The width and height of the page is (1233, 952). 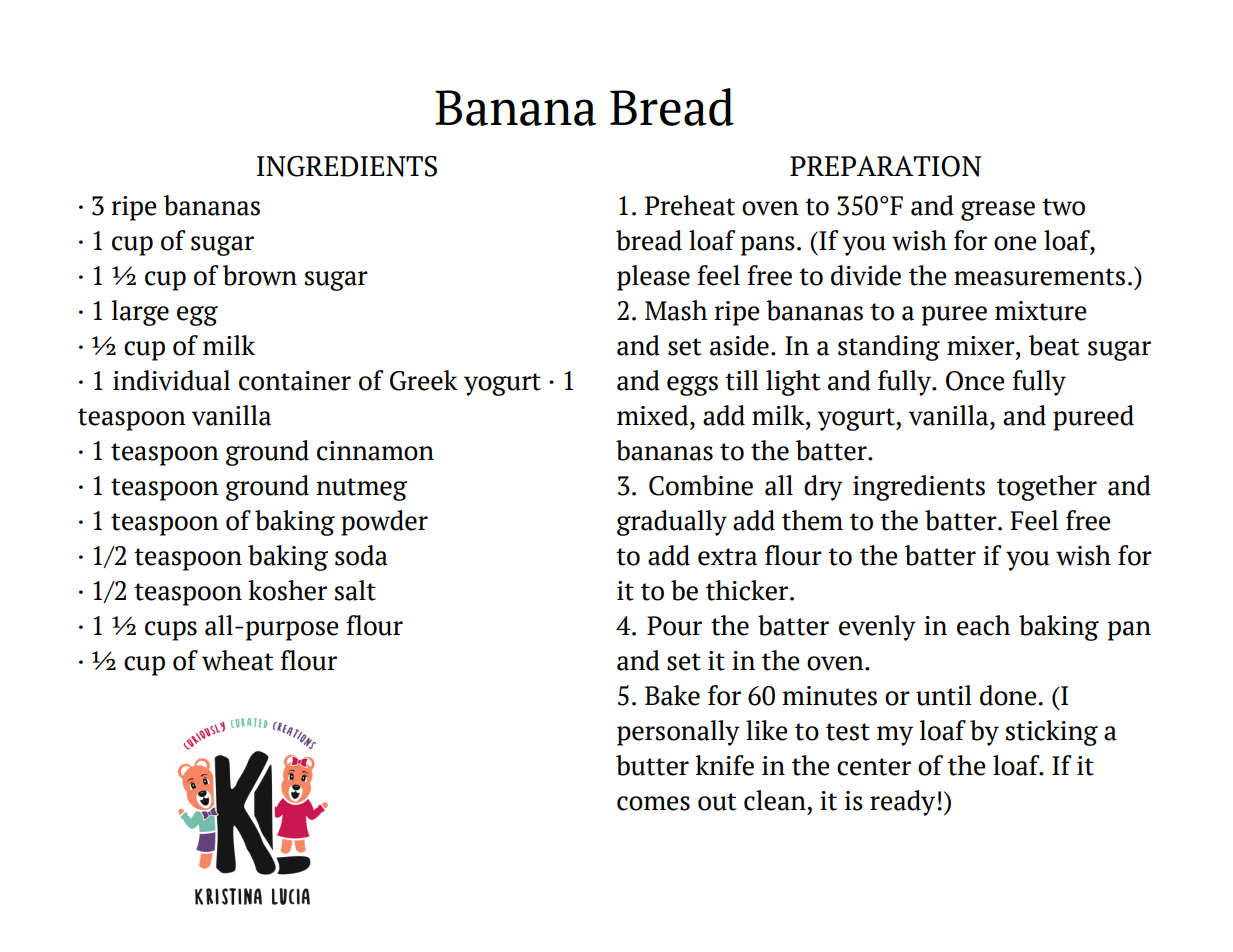 I want to click on Preheat, so click(x=690, y=205).
